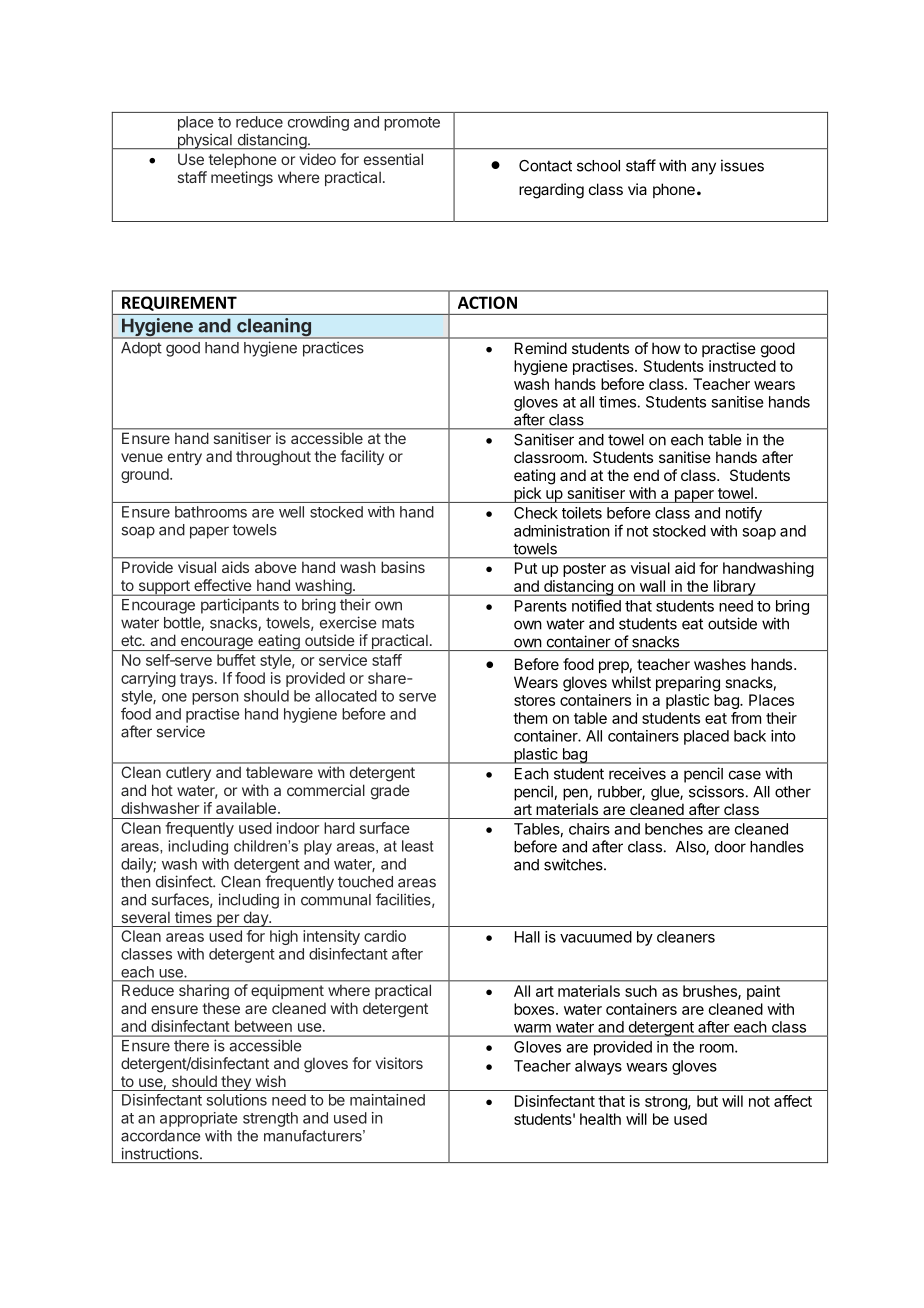  Describe the element at coordinates (236, 660) in the image. I see `buffet` at that location.
